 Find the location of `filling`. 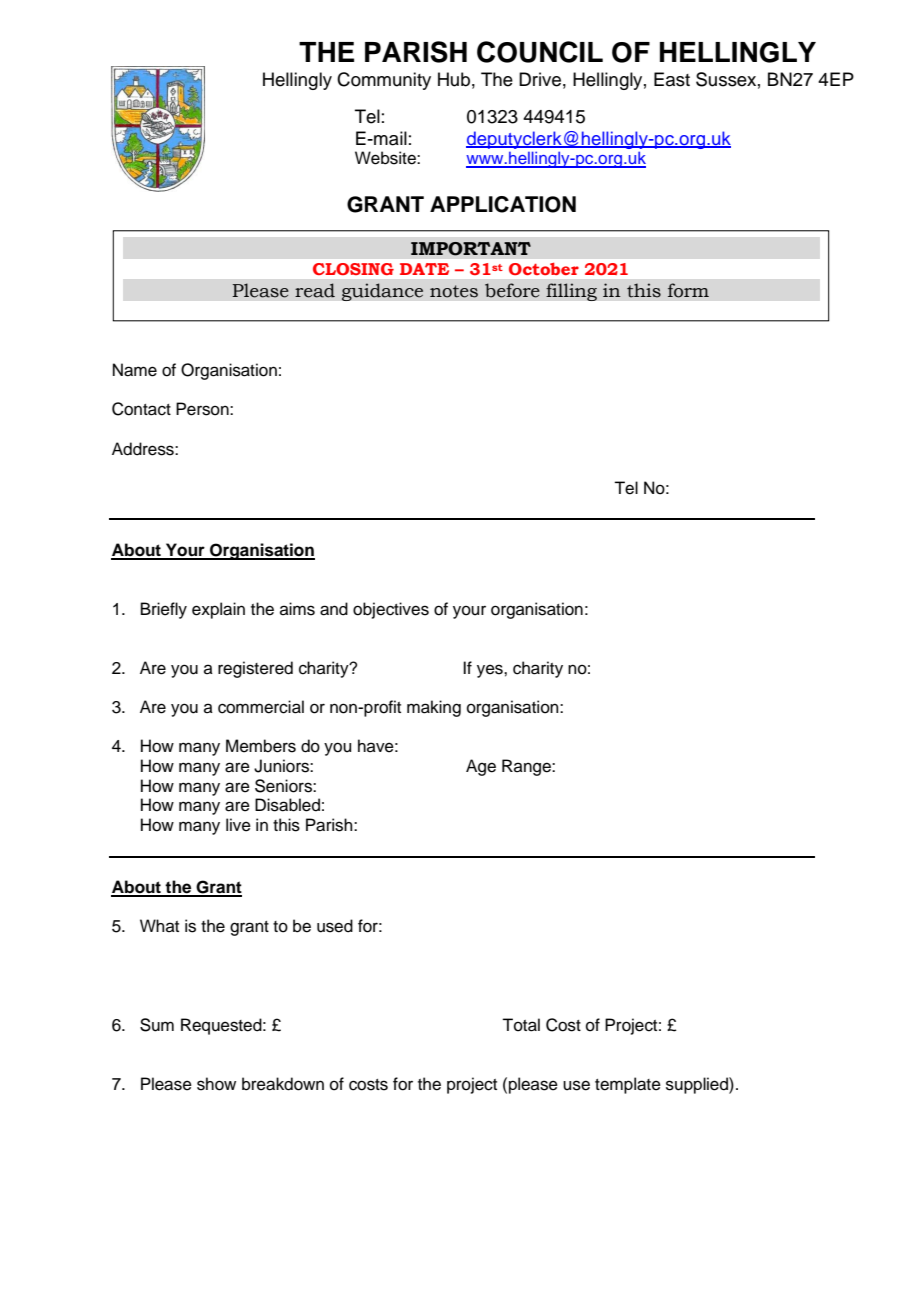

filling is located at coordinates (571, 292).
